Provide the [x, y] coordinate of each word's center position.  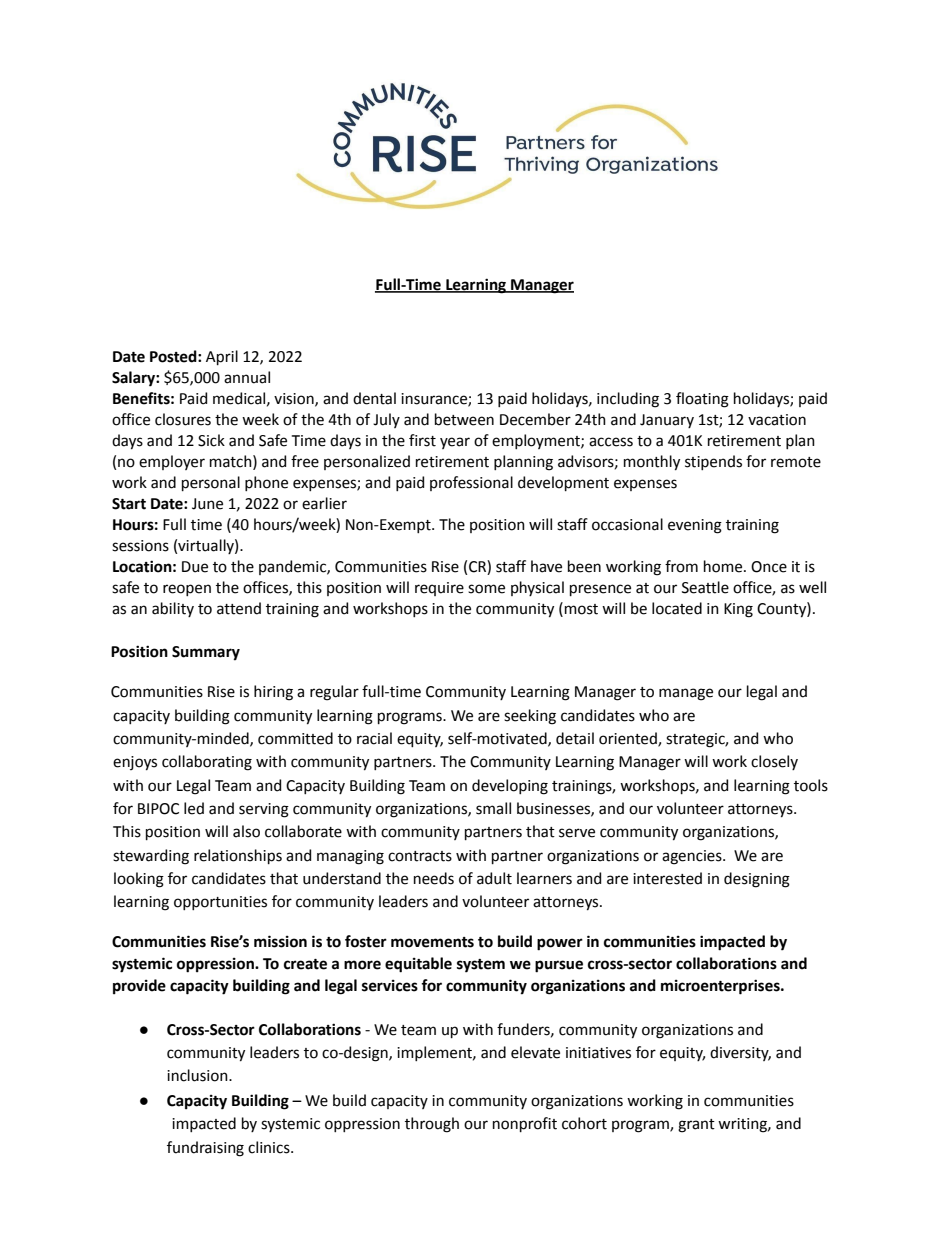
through [432, 1125]
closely [774, 762]
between [464, 419]
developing [510, 787]
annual [247, 377]
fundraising [205, 1149]
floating [702, 400]
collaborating [207, 763]
